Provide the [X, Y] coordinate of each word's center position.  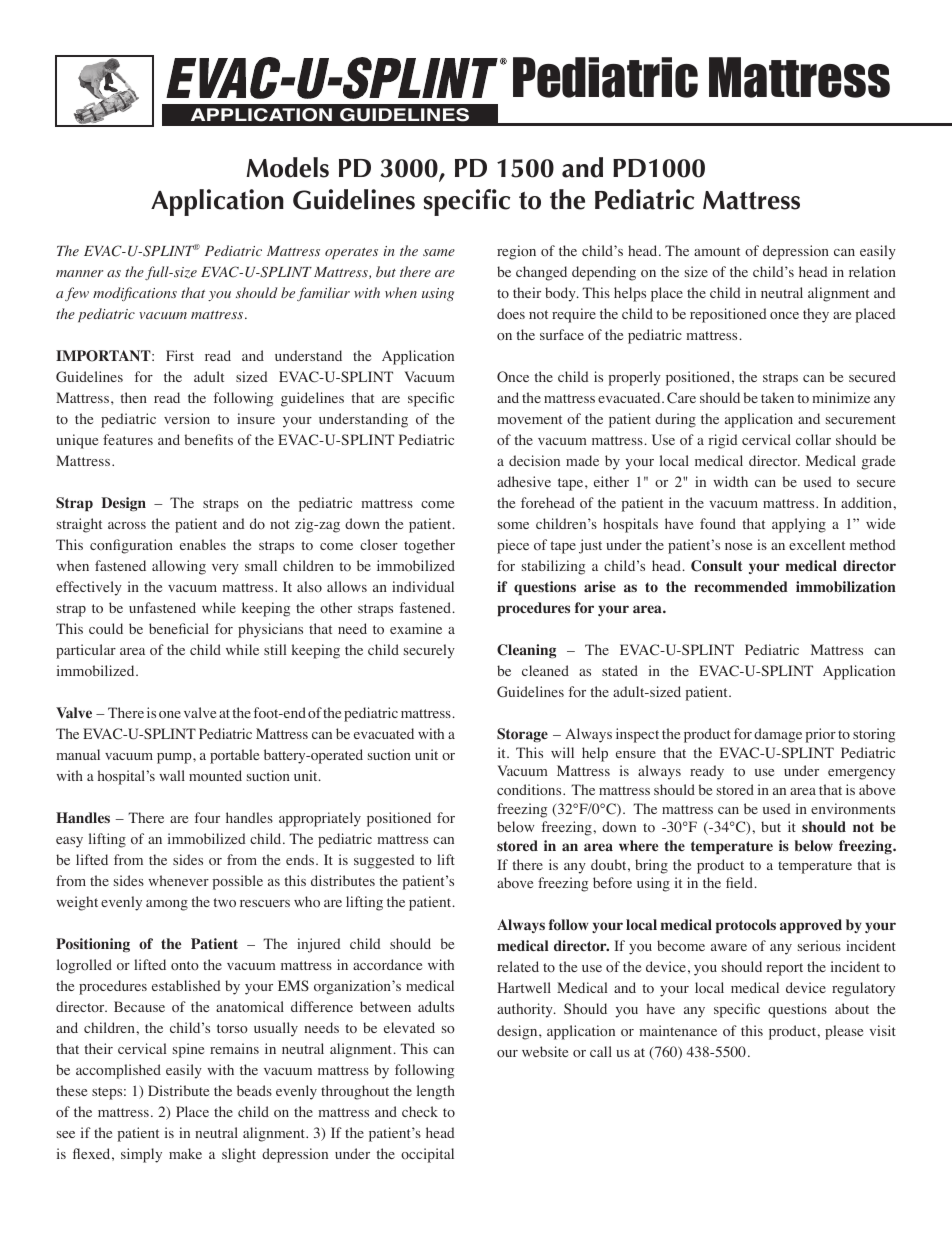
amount [717, 251]
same [439, 252]
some [513, 525]
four [207, 818]
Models [287, 167]
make [185, 1153]
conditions [530, 790]
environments [853, 808]
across [127, 526]
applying [799, 525]
